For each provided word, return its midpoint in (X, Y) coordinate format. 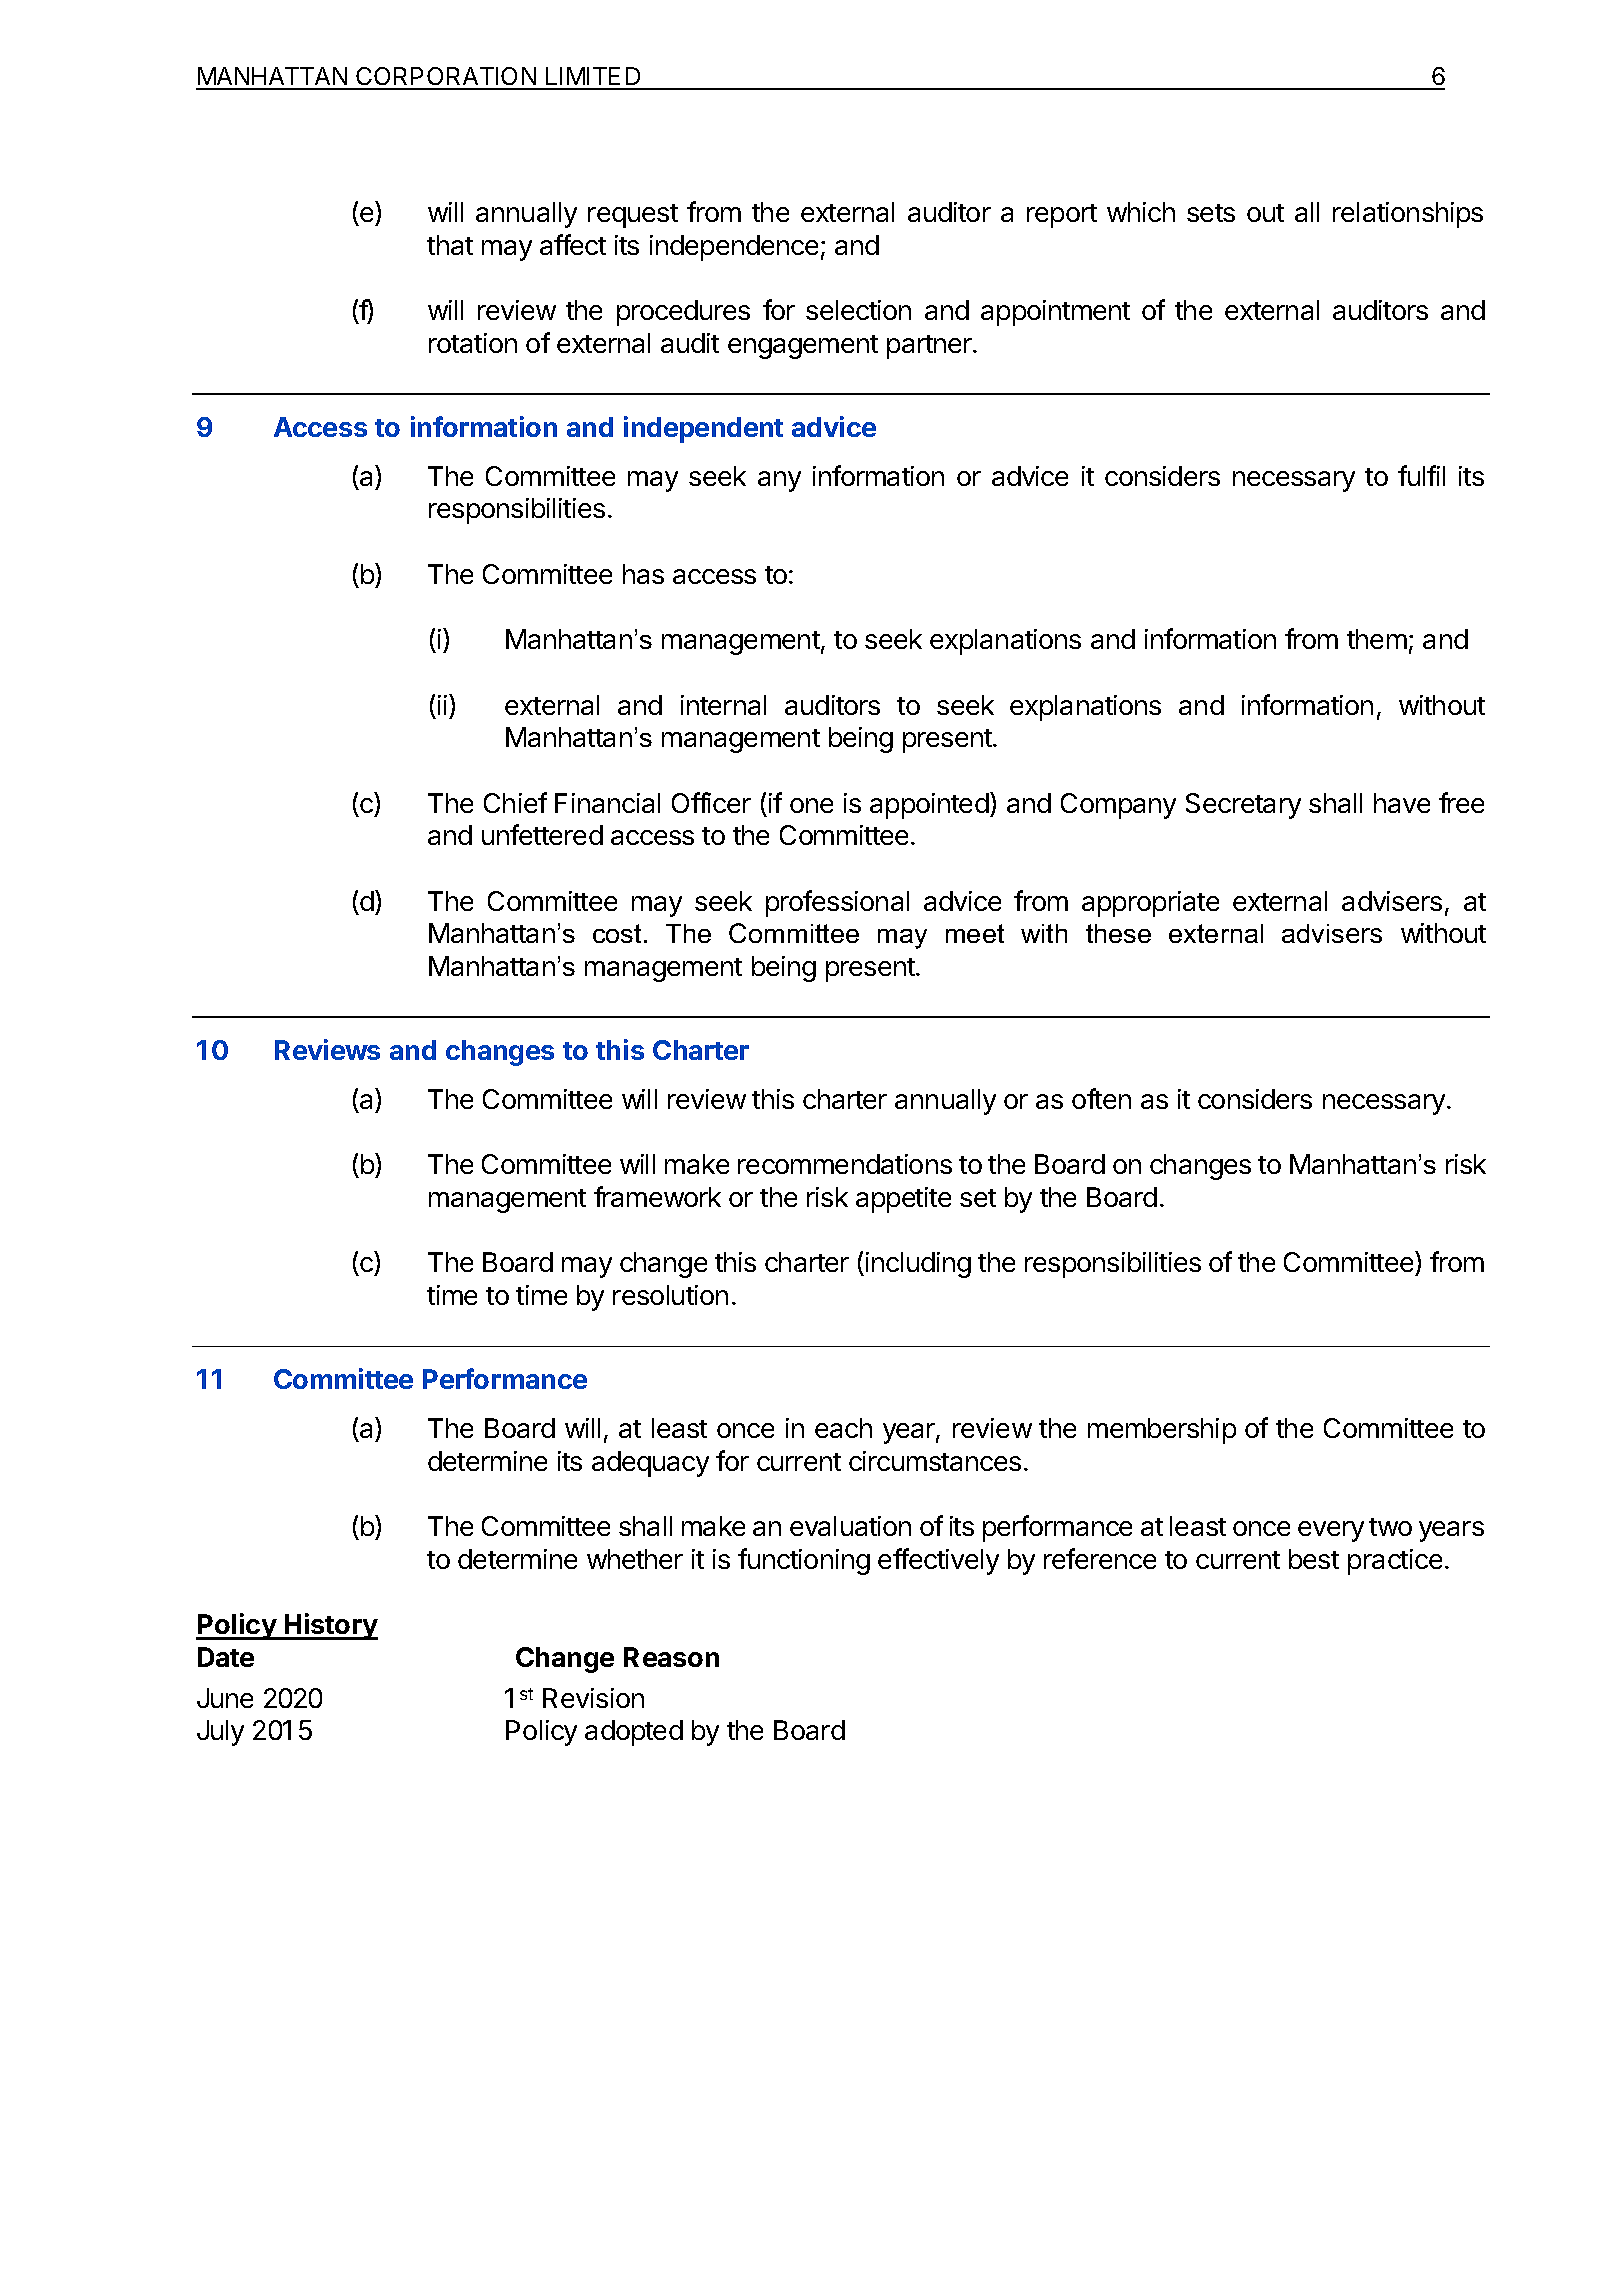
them (1377, 639)
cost (617, 933)
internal (723, 705)
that (450, 245)
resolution (670, 1295)
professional (837, 903)
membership (1162, 1431)
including (918, 1265)
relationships (1408, 215)
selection (858, 310)
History (330, 1626)
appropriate (1150, 904)
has (643, 574)
